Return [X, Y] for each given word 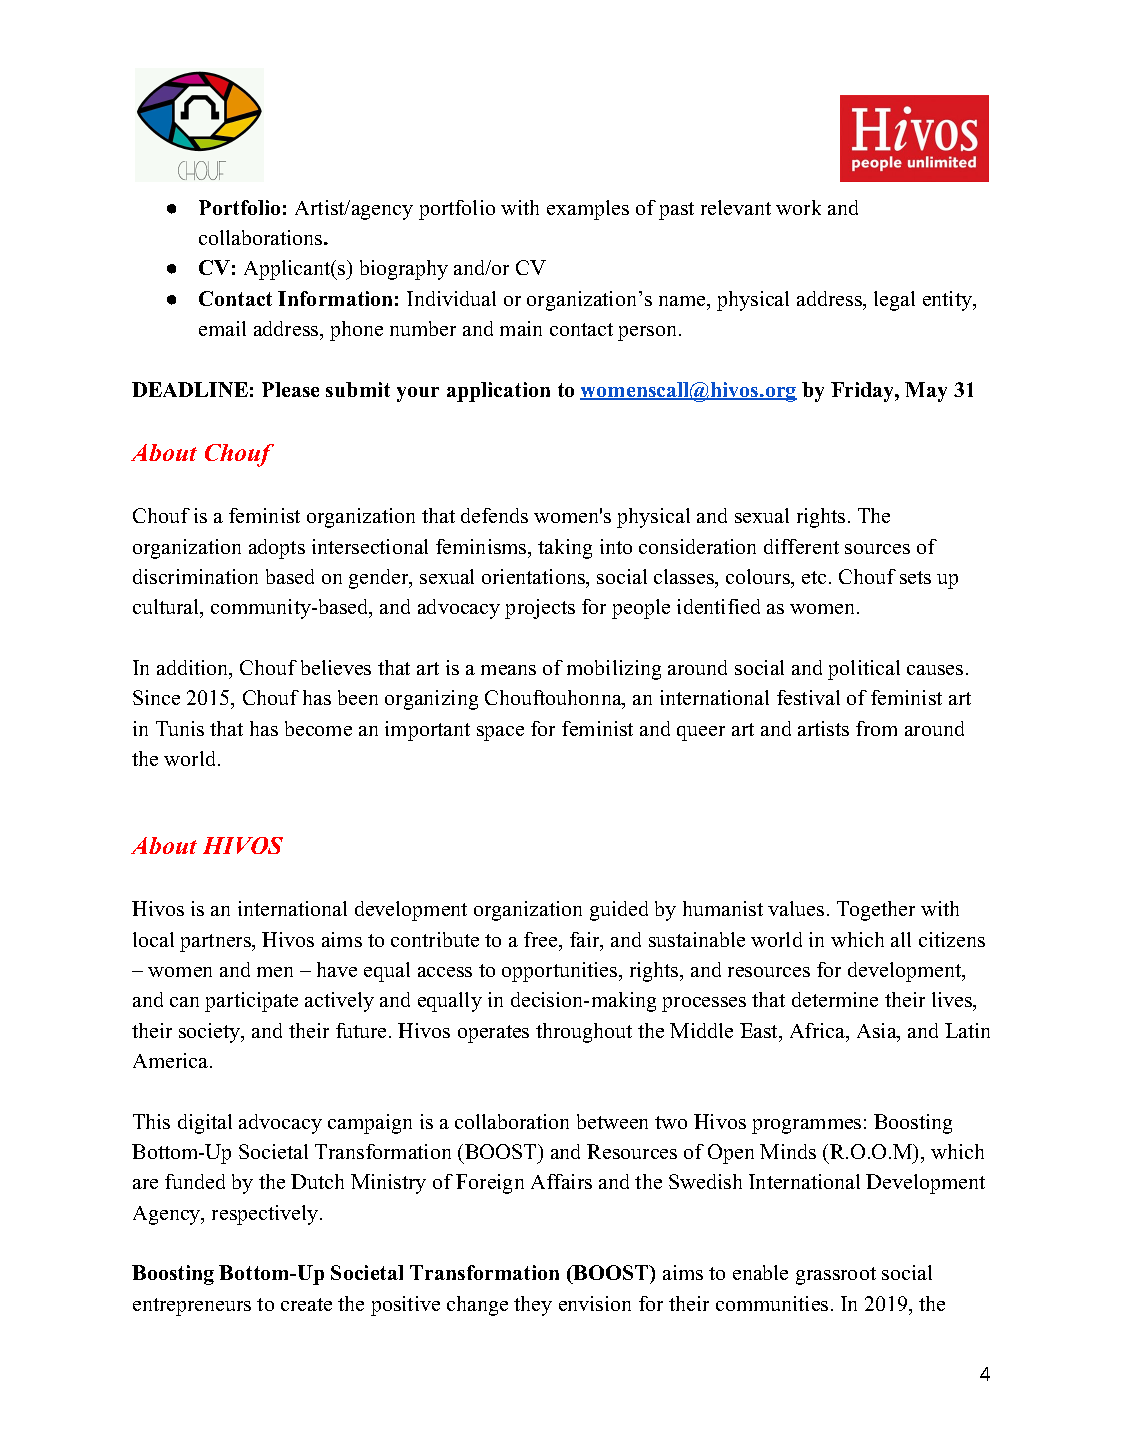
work [798, 207]
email [222, 328]
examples [588, 210]
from [876, 728]
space [500, 733]
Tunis [180, 728]
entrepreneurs [192, 1307]
